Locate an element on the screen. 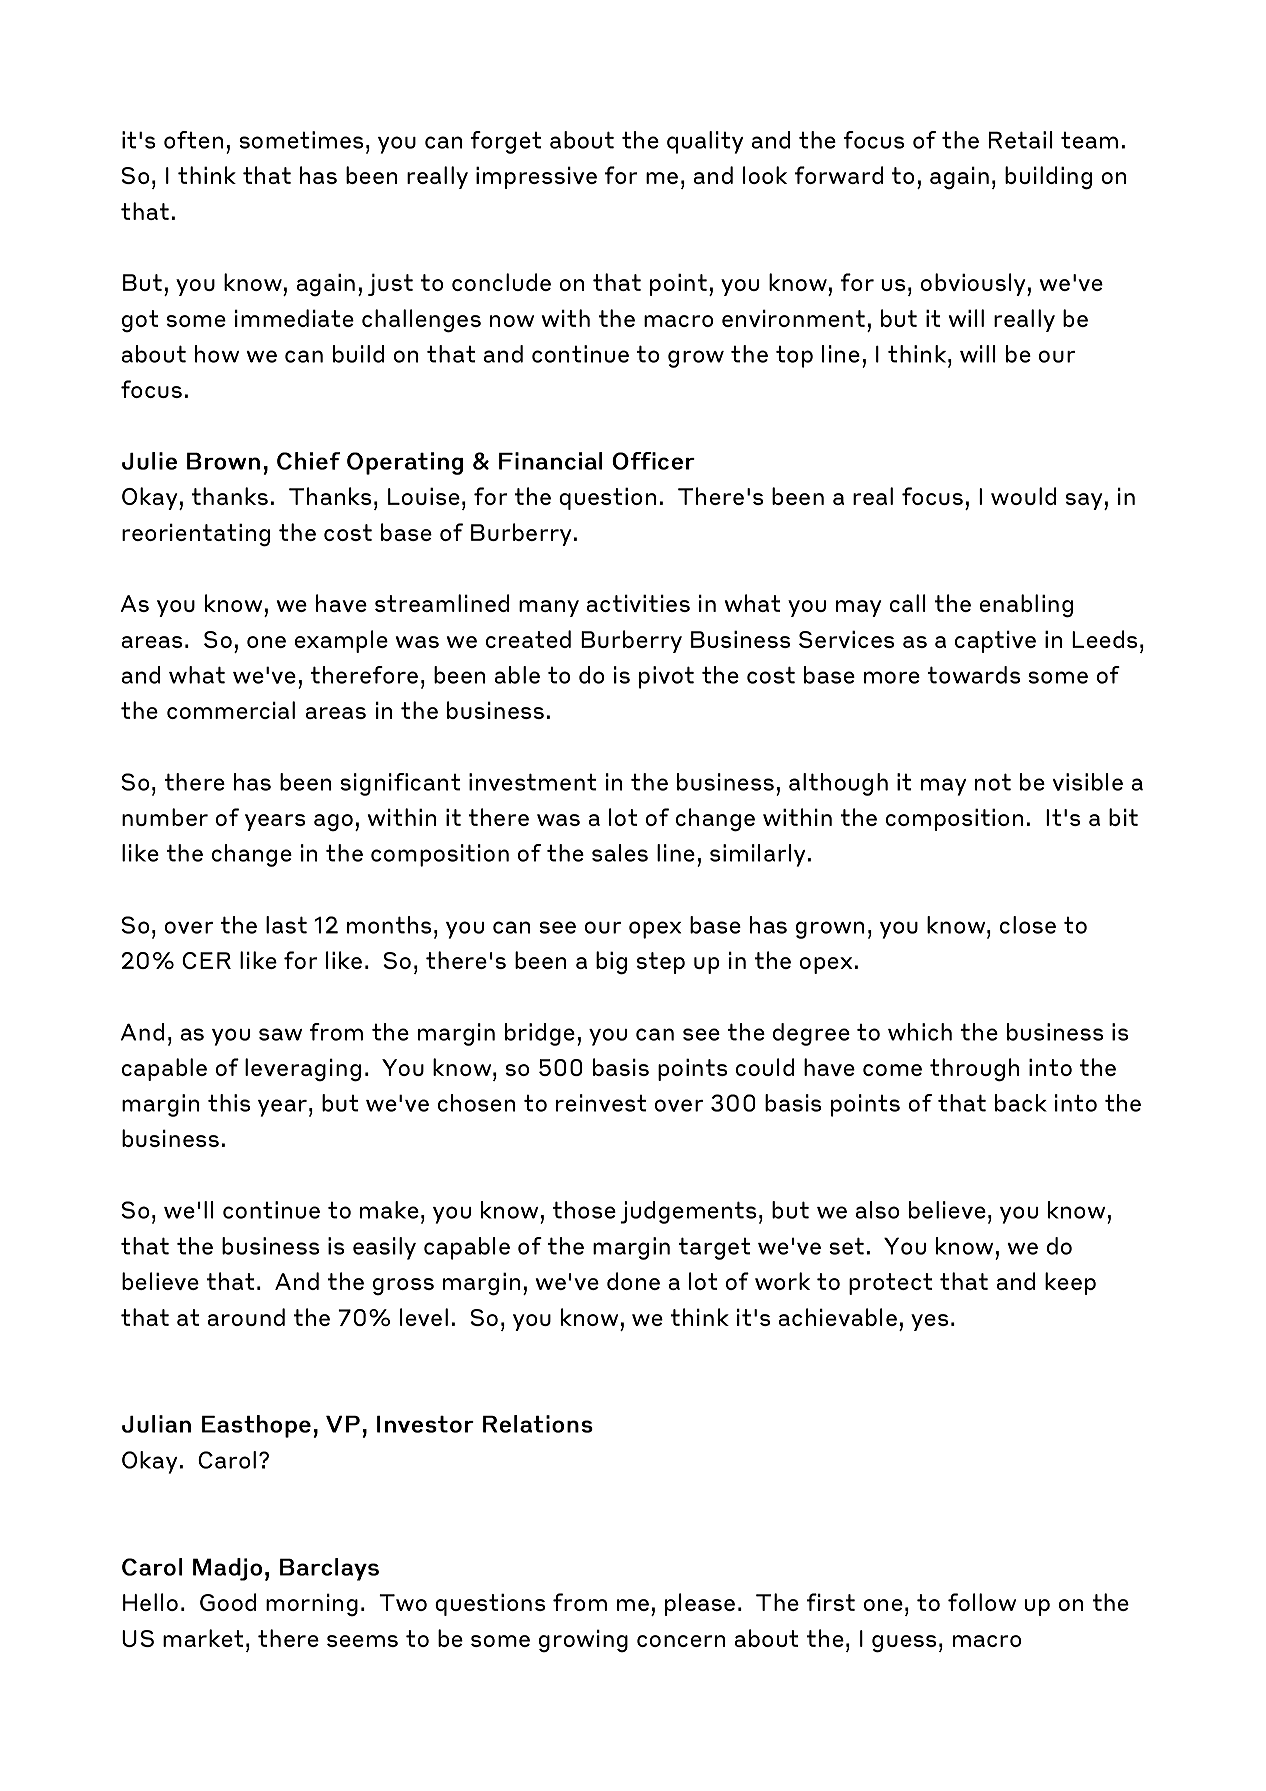 The width and height of the screenshot is (1266, 1791). Retail is located at coordinates (1021, 140).
